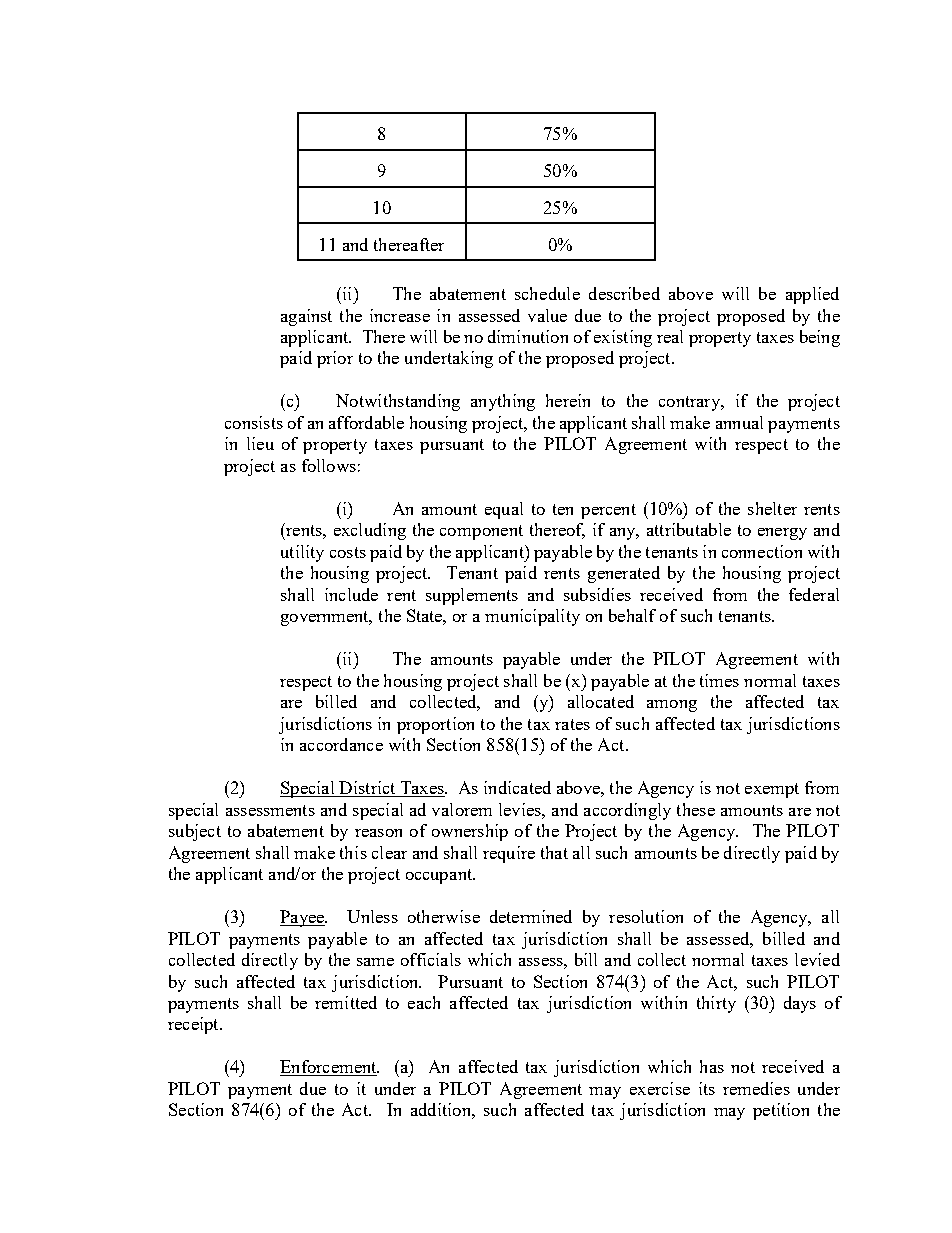 This page has width=952, height=1233. Describe the element at coordinates (660, 1088) in the page. I see `exercise` at that location.
